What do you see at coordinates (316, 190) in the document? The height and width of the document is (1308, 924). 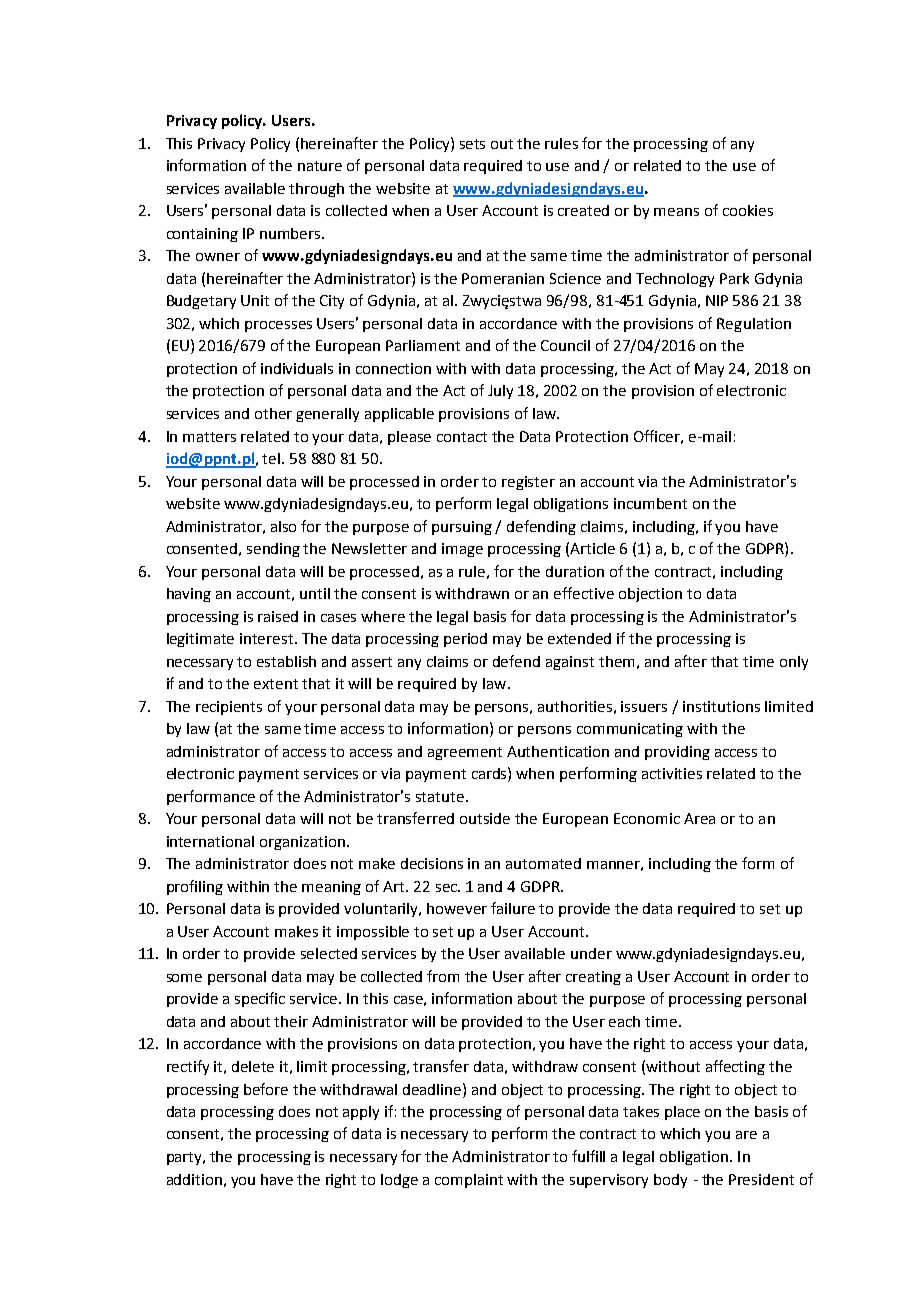 I see `through` at bounding box center [316, 190].
